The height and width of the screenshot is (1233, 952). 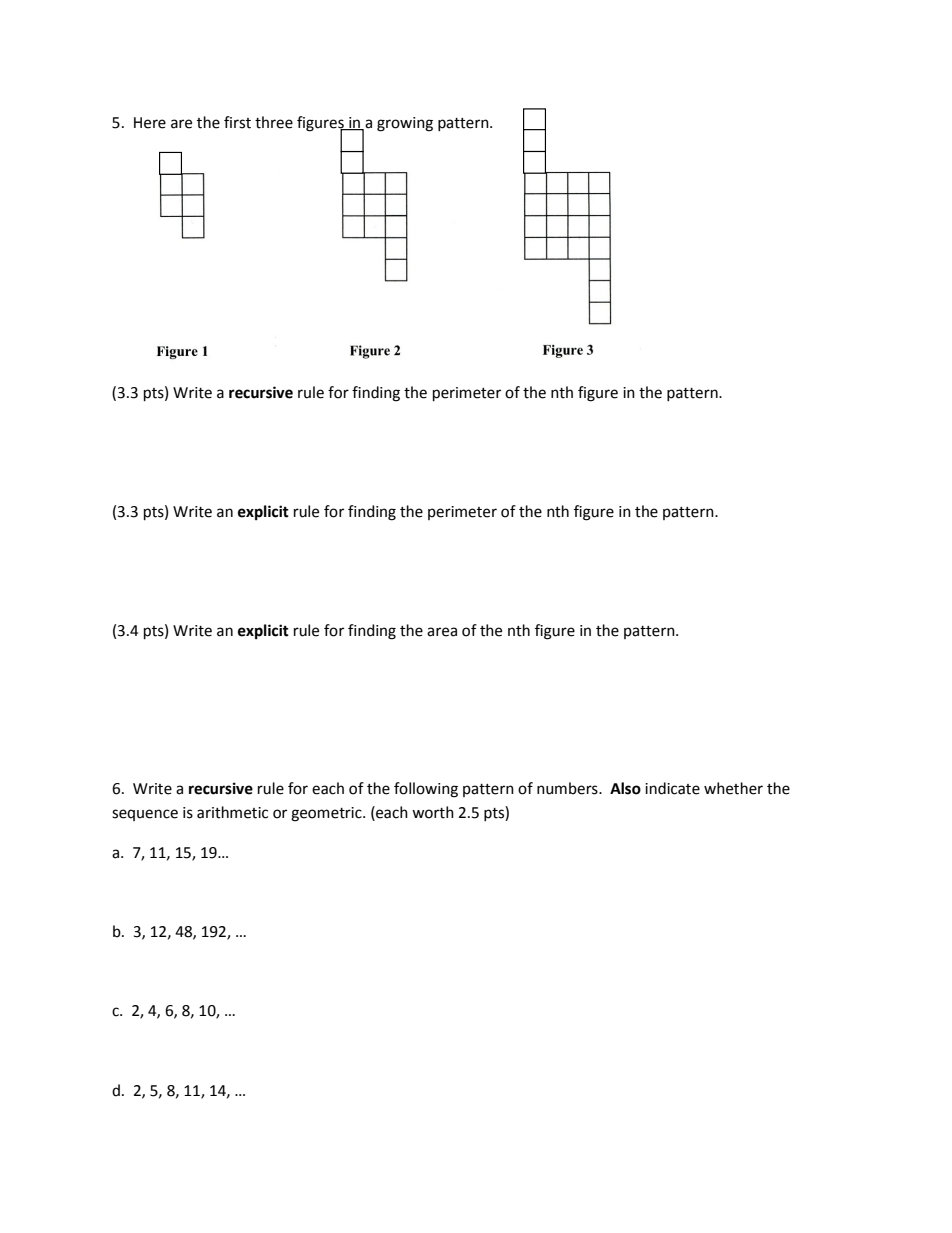 What do you see at coordinates (442, 632) in the screenshot?
I see `area` at bounding box center [442, 632].
